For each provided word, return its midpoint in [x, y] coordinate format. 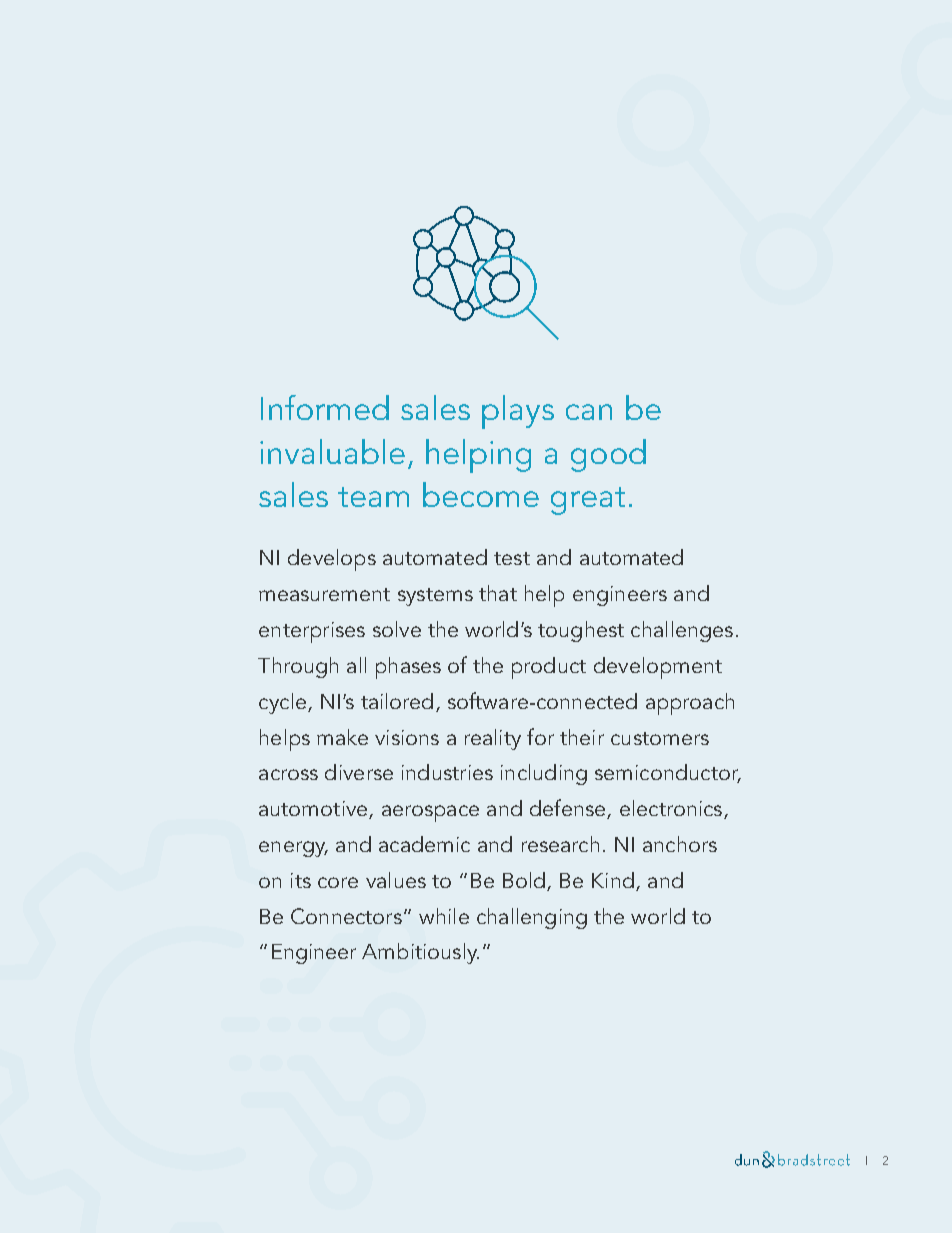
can [589, 412]
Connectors [346, 916]
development [658, 668]
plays [518, 412]
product [549, 668]
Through [298, 667]
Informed [325, 407]
